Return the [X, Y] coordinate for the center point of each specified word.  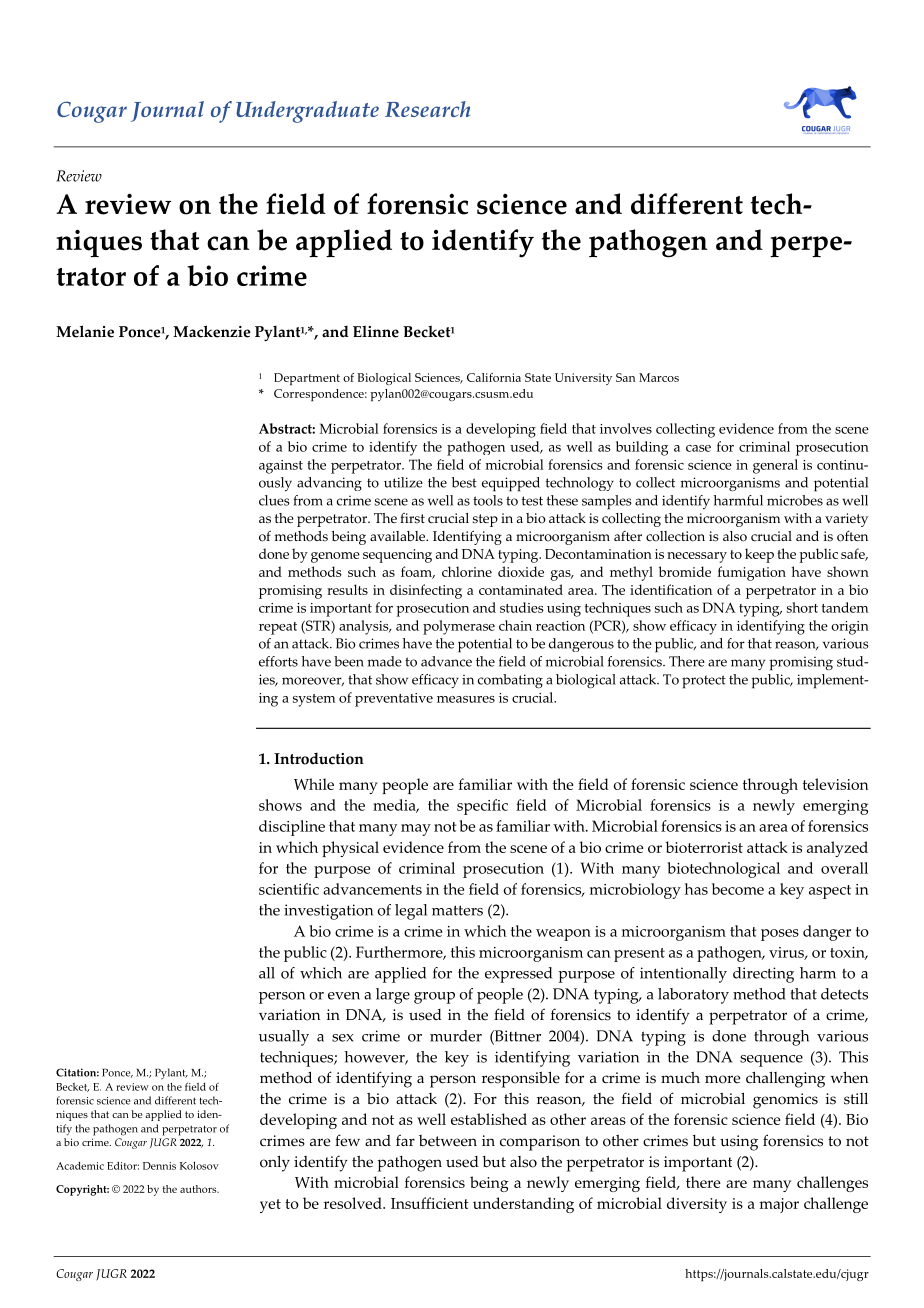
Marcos [659, 377]
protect [704, 682]
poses [780, 935]
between [448, 1141]
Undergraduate [307, 112]
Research [427, 109]
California [494, 377]
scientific [289, 889]
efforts [278, 661]
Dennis [159, 1166]
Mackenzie [212, 331]
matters [457, 910]
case [698, 448]
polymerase [459, 627]
